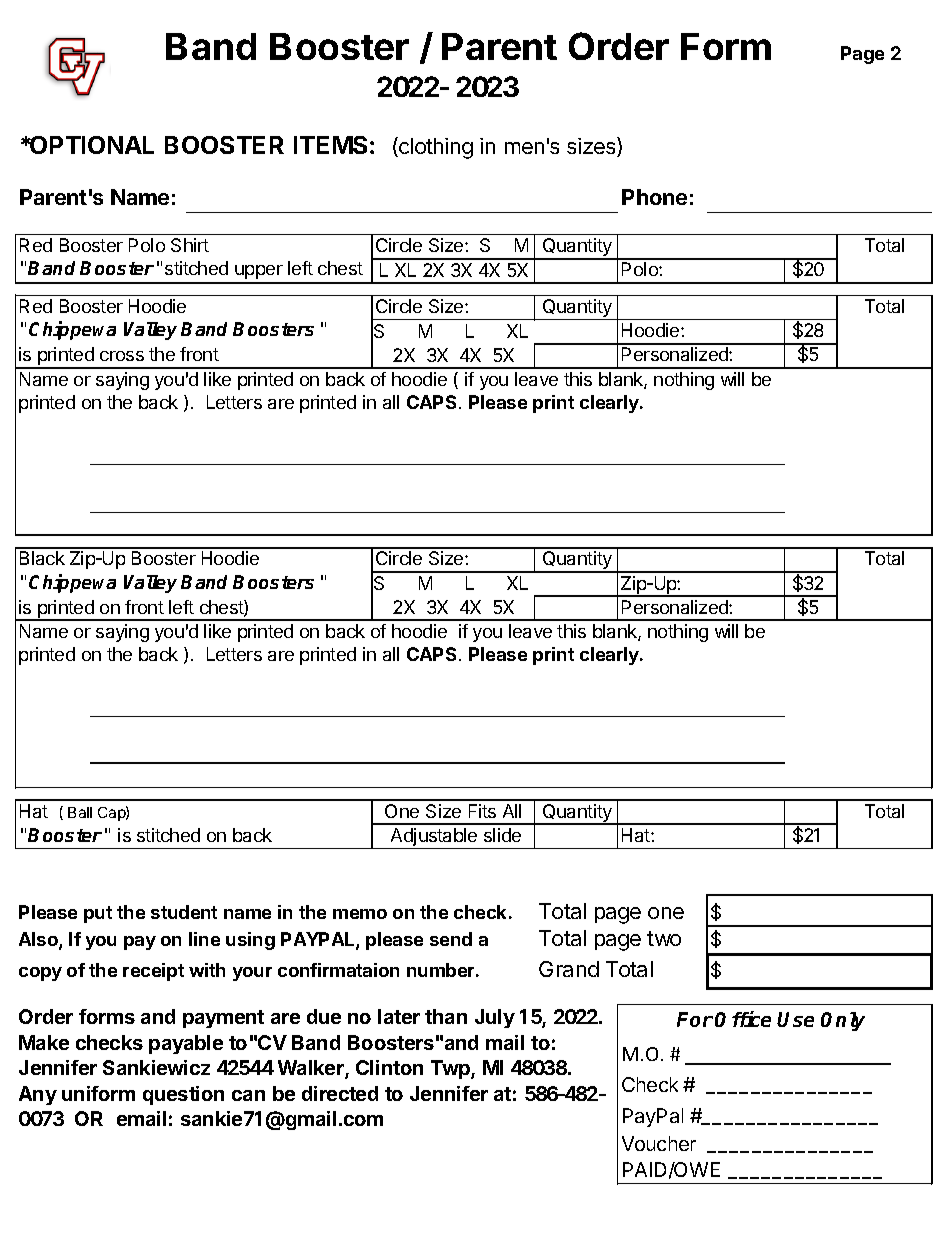 This page has width=952, height=1233. I want to click on two, so click(664, 938).
